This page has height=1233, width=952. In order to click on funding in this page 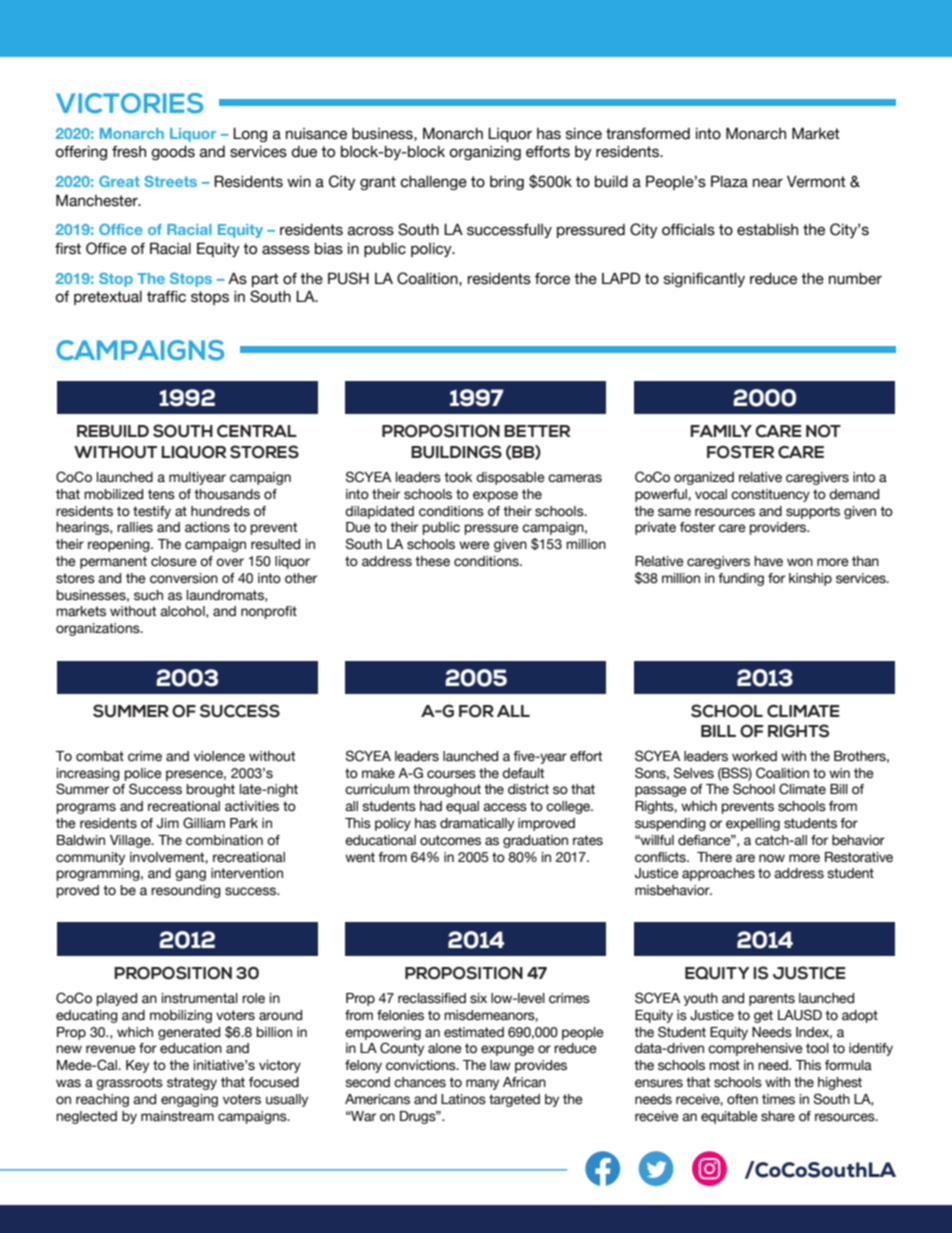, I will do `click(741, 579)`.
